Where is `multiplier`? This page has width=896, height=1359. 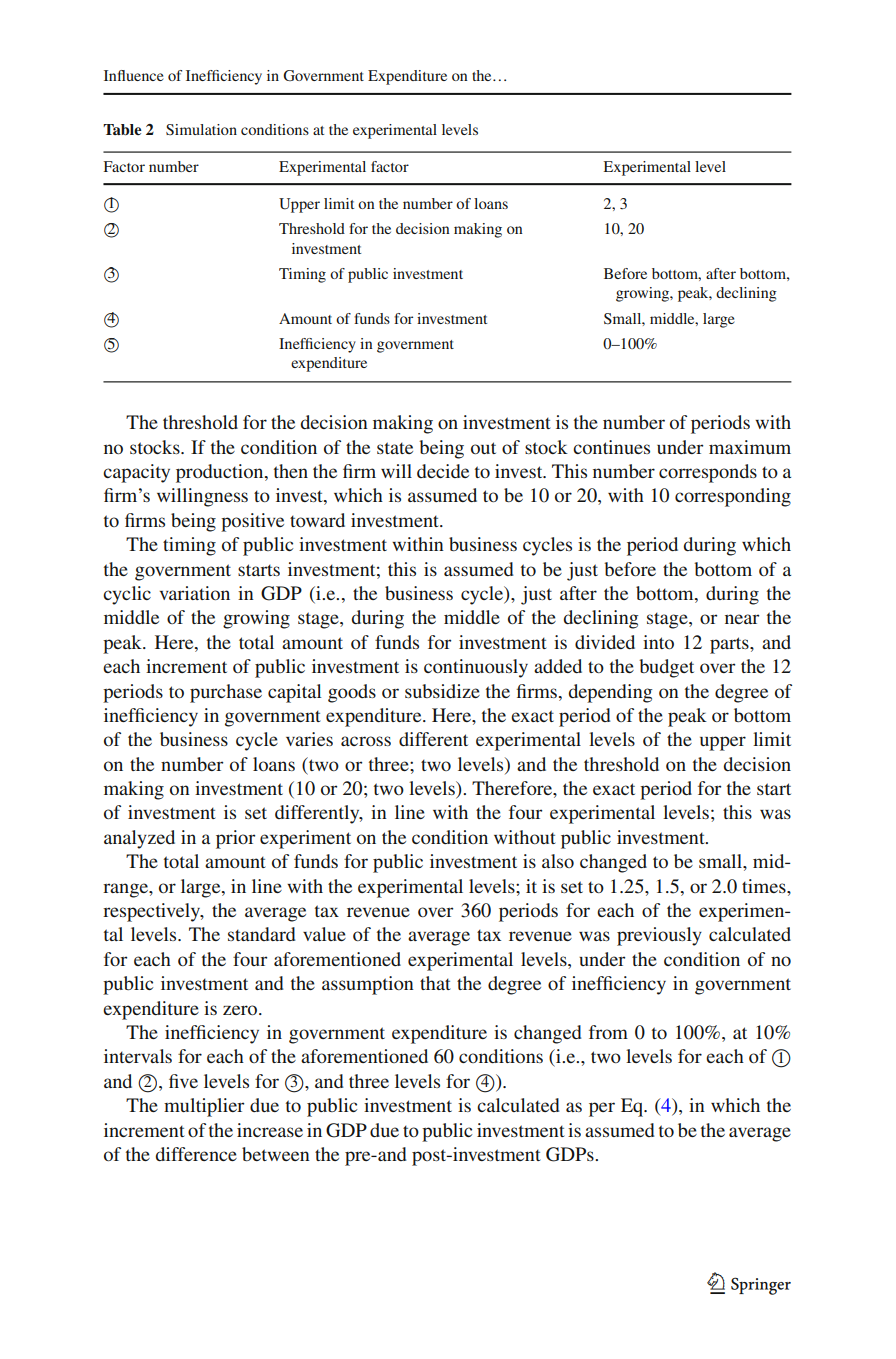 multiplier is located at coordinates (204, 1107).
